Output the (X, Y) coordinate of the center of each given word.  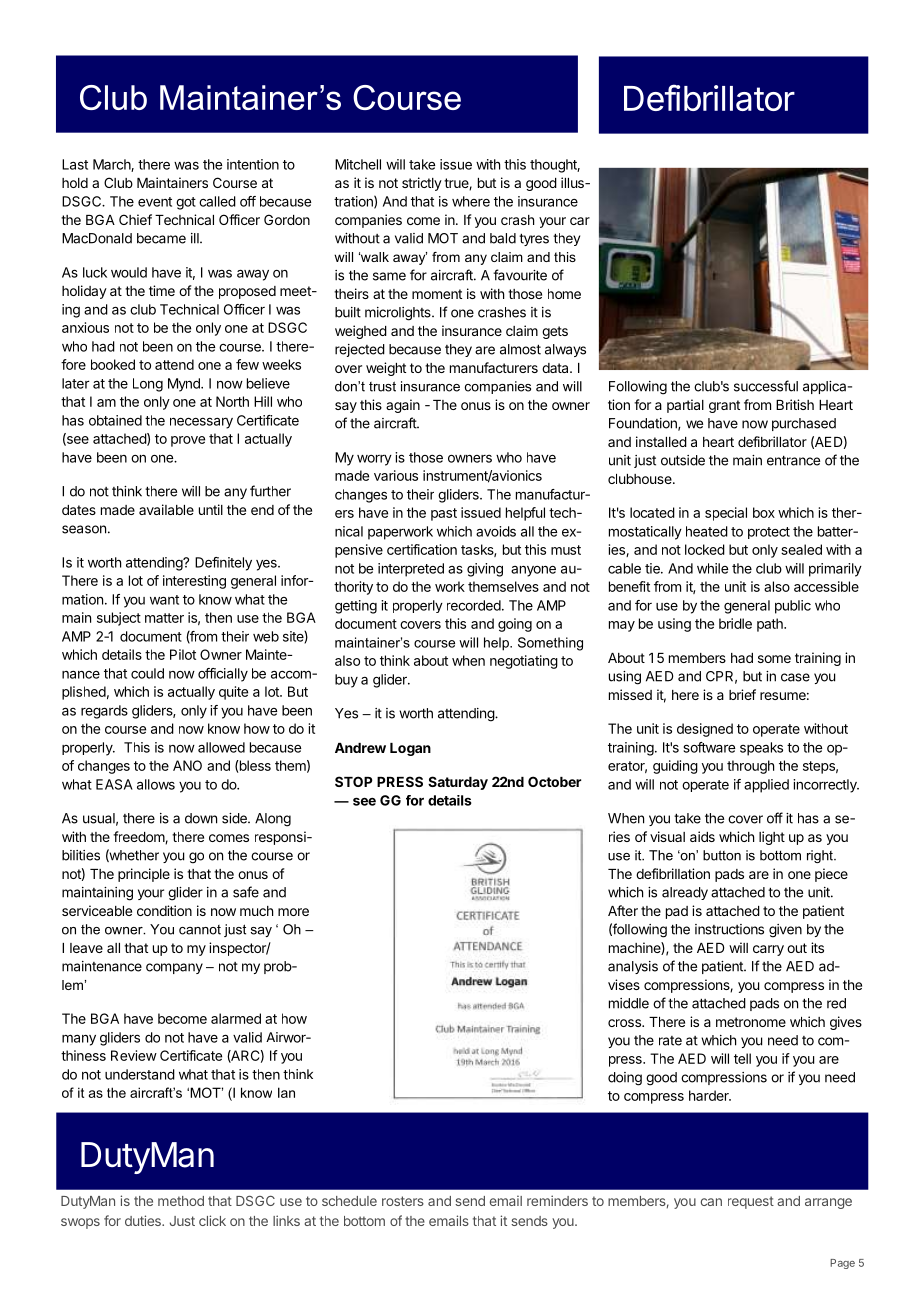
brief (742, 694)
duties (144, 1220)
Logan (410, 749)
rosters (403, 1201)
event (155, 202)
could (147, 673)
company (174, 968)
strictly (422, 184)
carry (768, 950)
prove (188, 441)
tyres (534, 239)
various (396, 475)
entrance (793, 460)
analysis (633, 967)
